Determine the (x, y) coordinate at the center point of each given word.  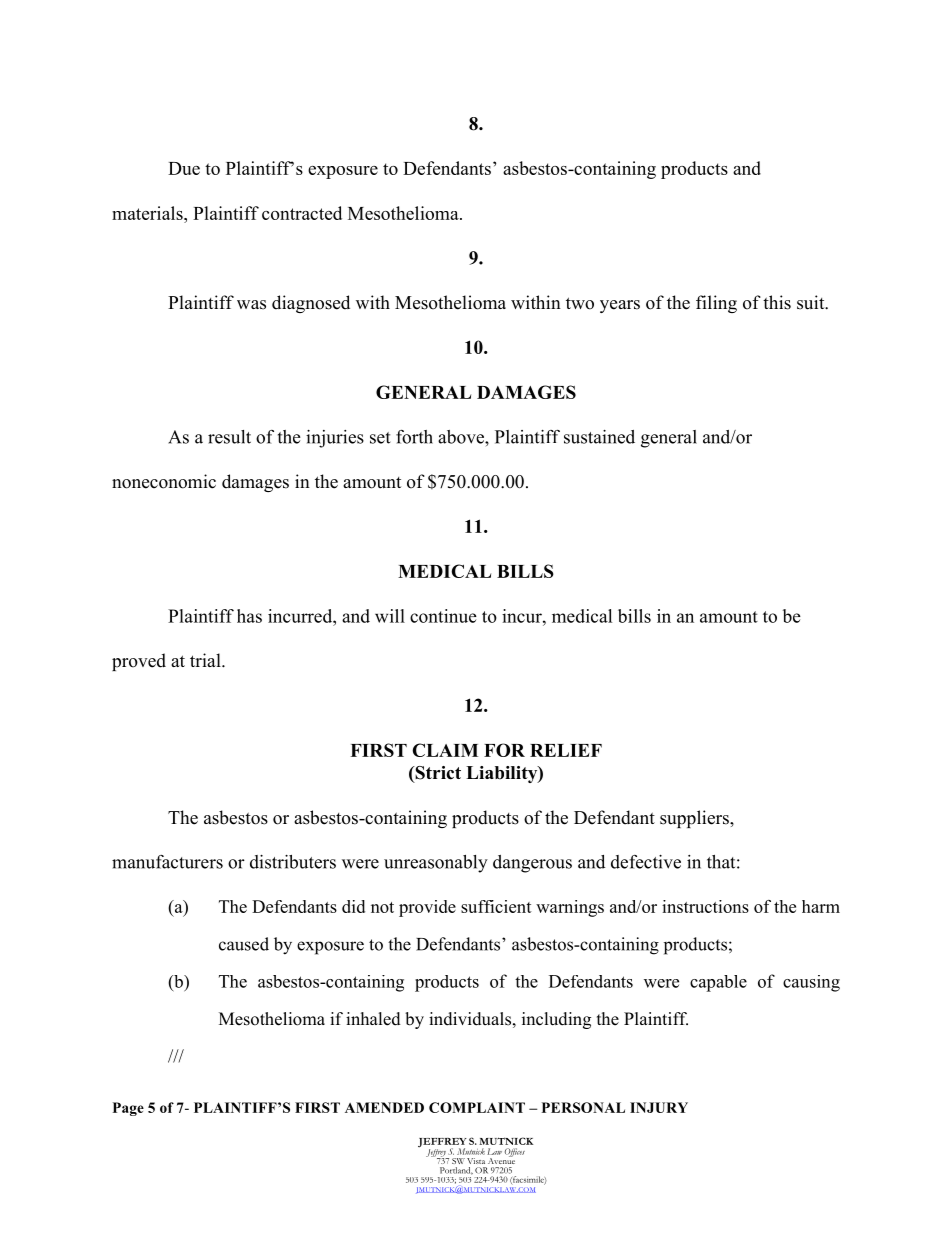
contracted (302, 213)
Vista (476, 1161)
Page (128, 1109)
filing (716, 304)
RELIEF (566, 750)
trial (206, 660)
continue (443, 616)
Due (184, 168)
